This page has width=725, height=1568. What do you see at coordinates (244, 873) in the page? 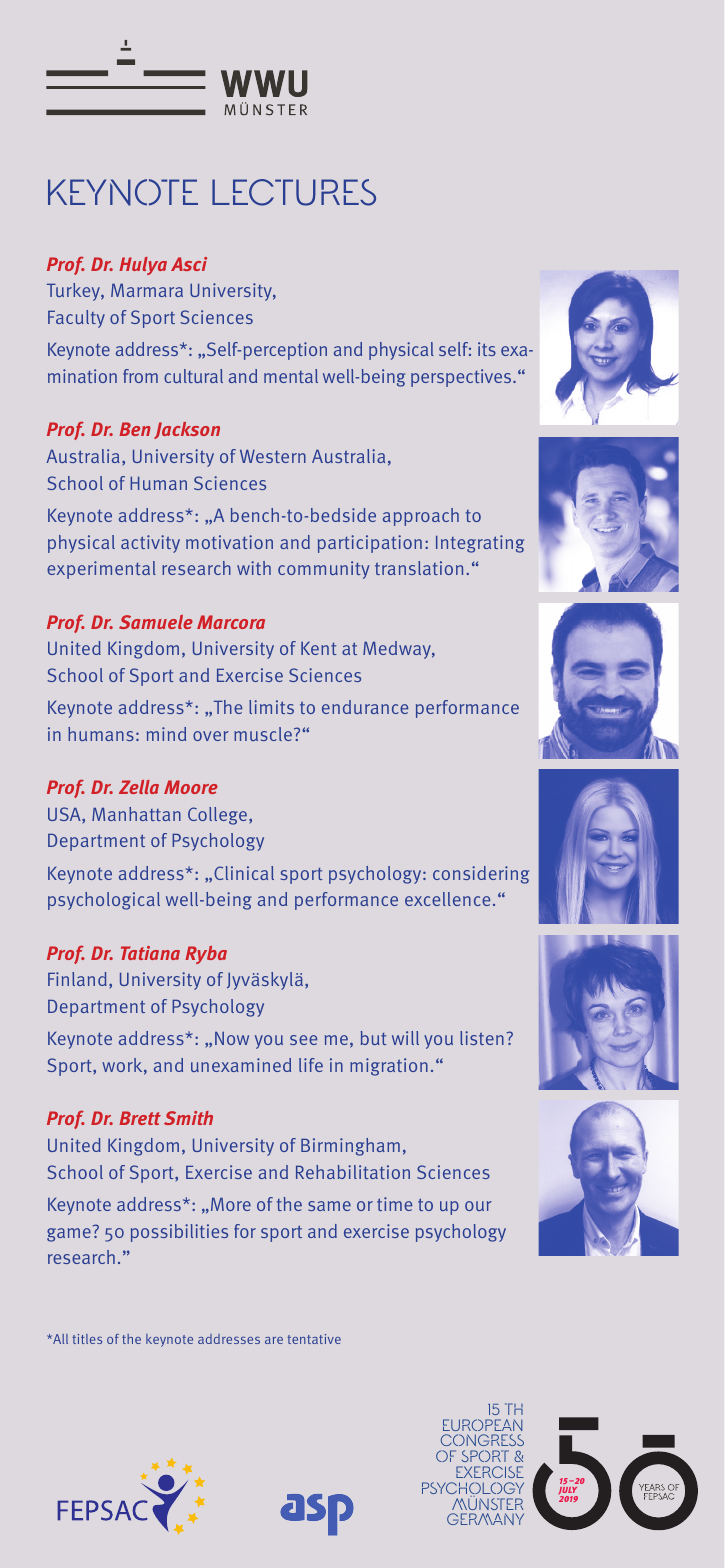
I see `Clinical` at bounding box center [244, 873].
